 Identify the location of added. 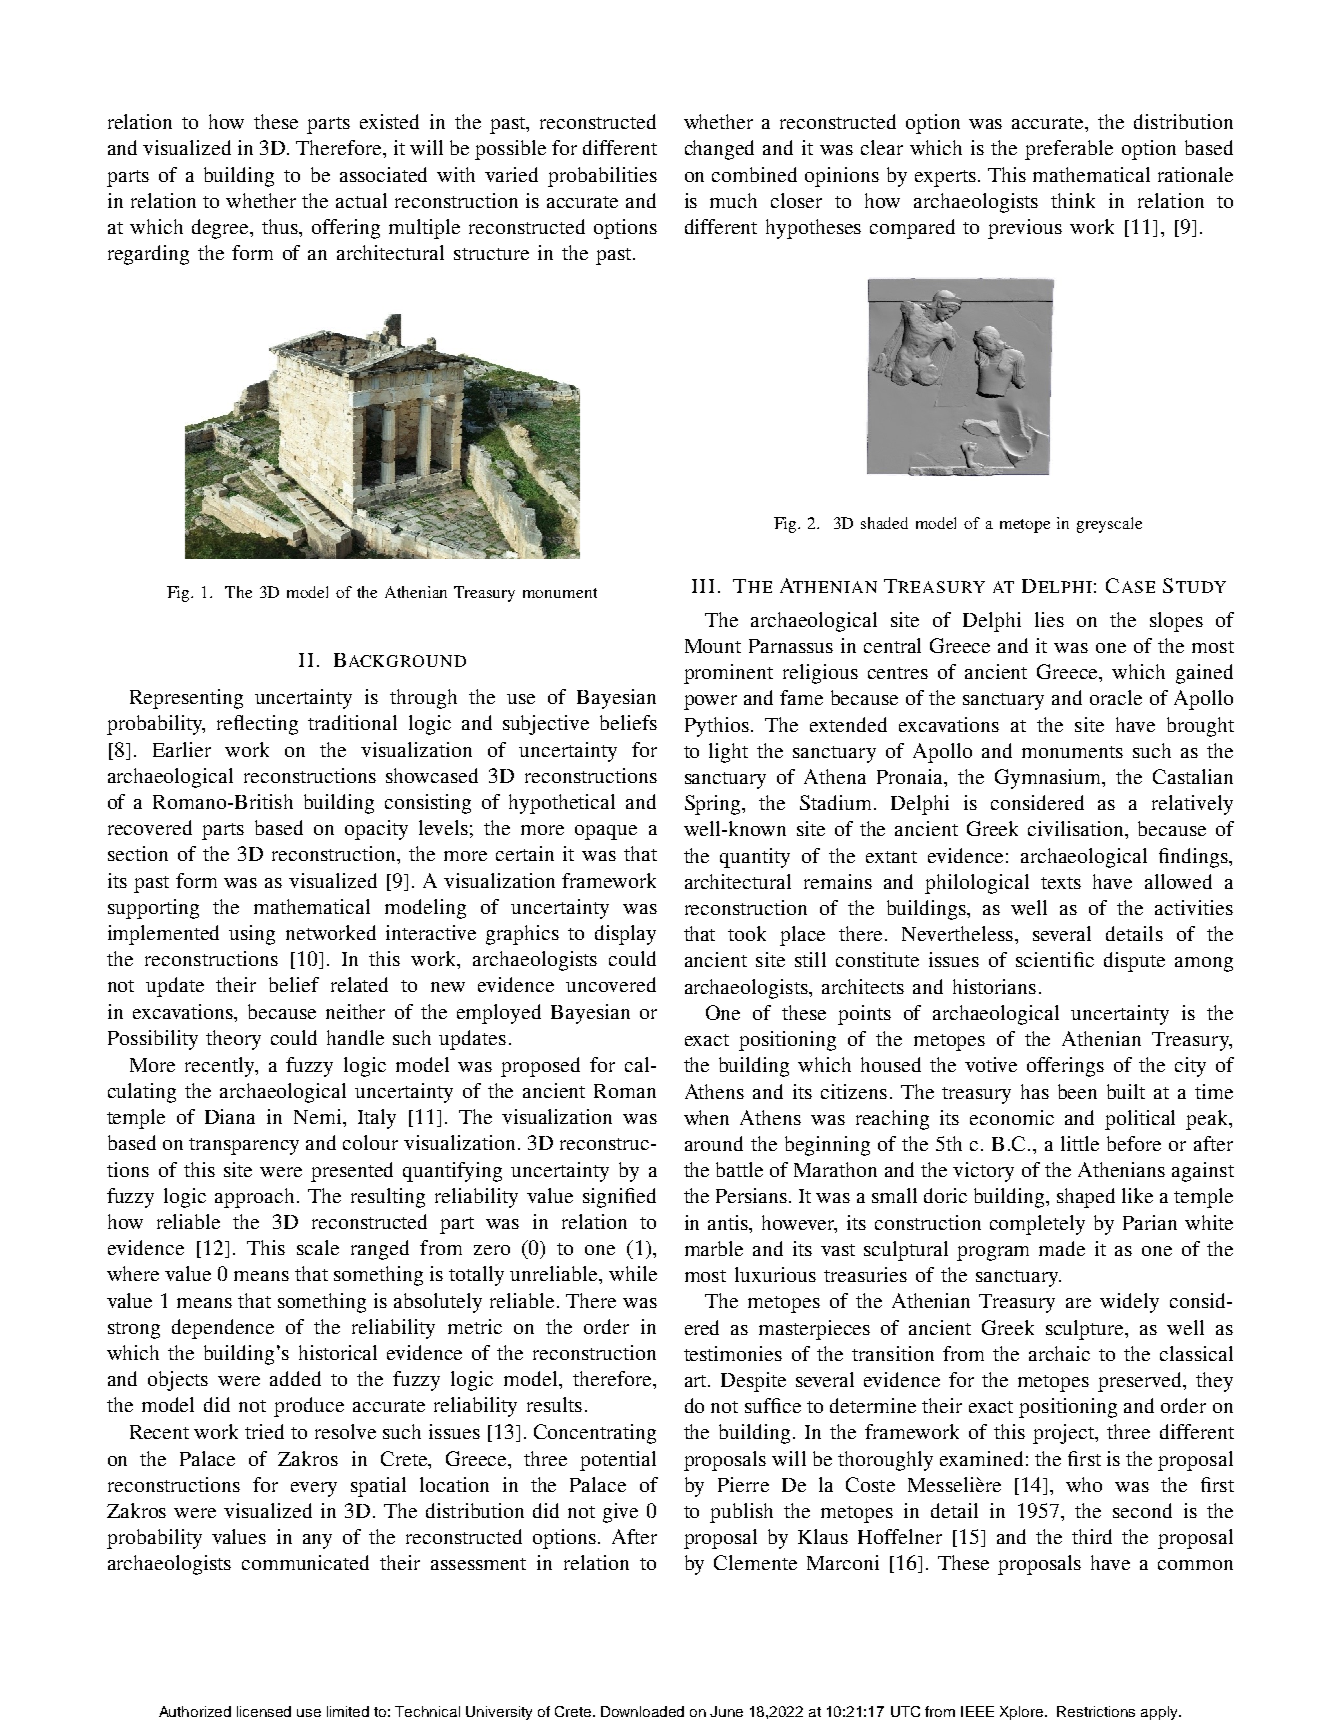
(295, 1378).
